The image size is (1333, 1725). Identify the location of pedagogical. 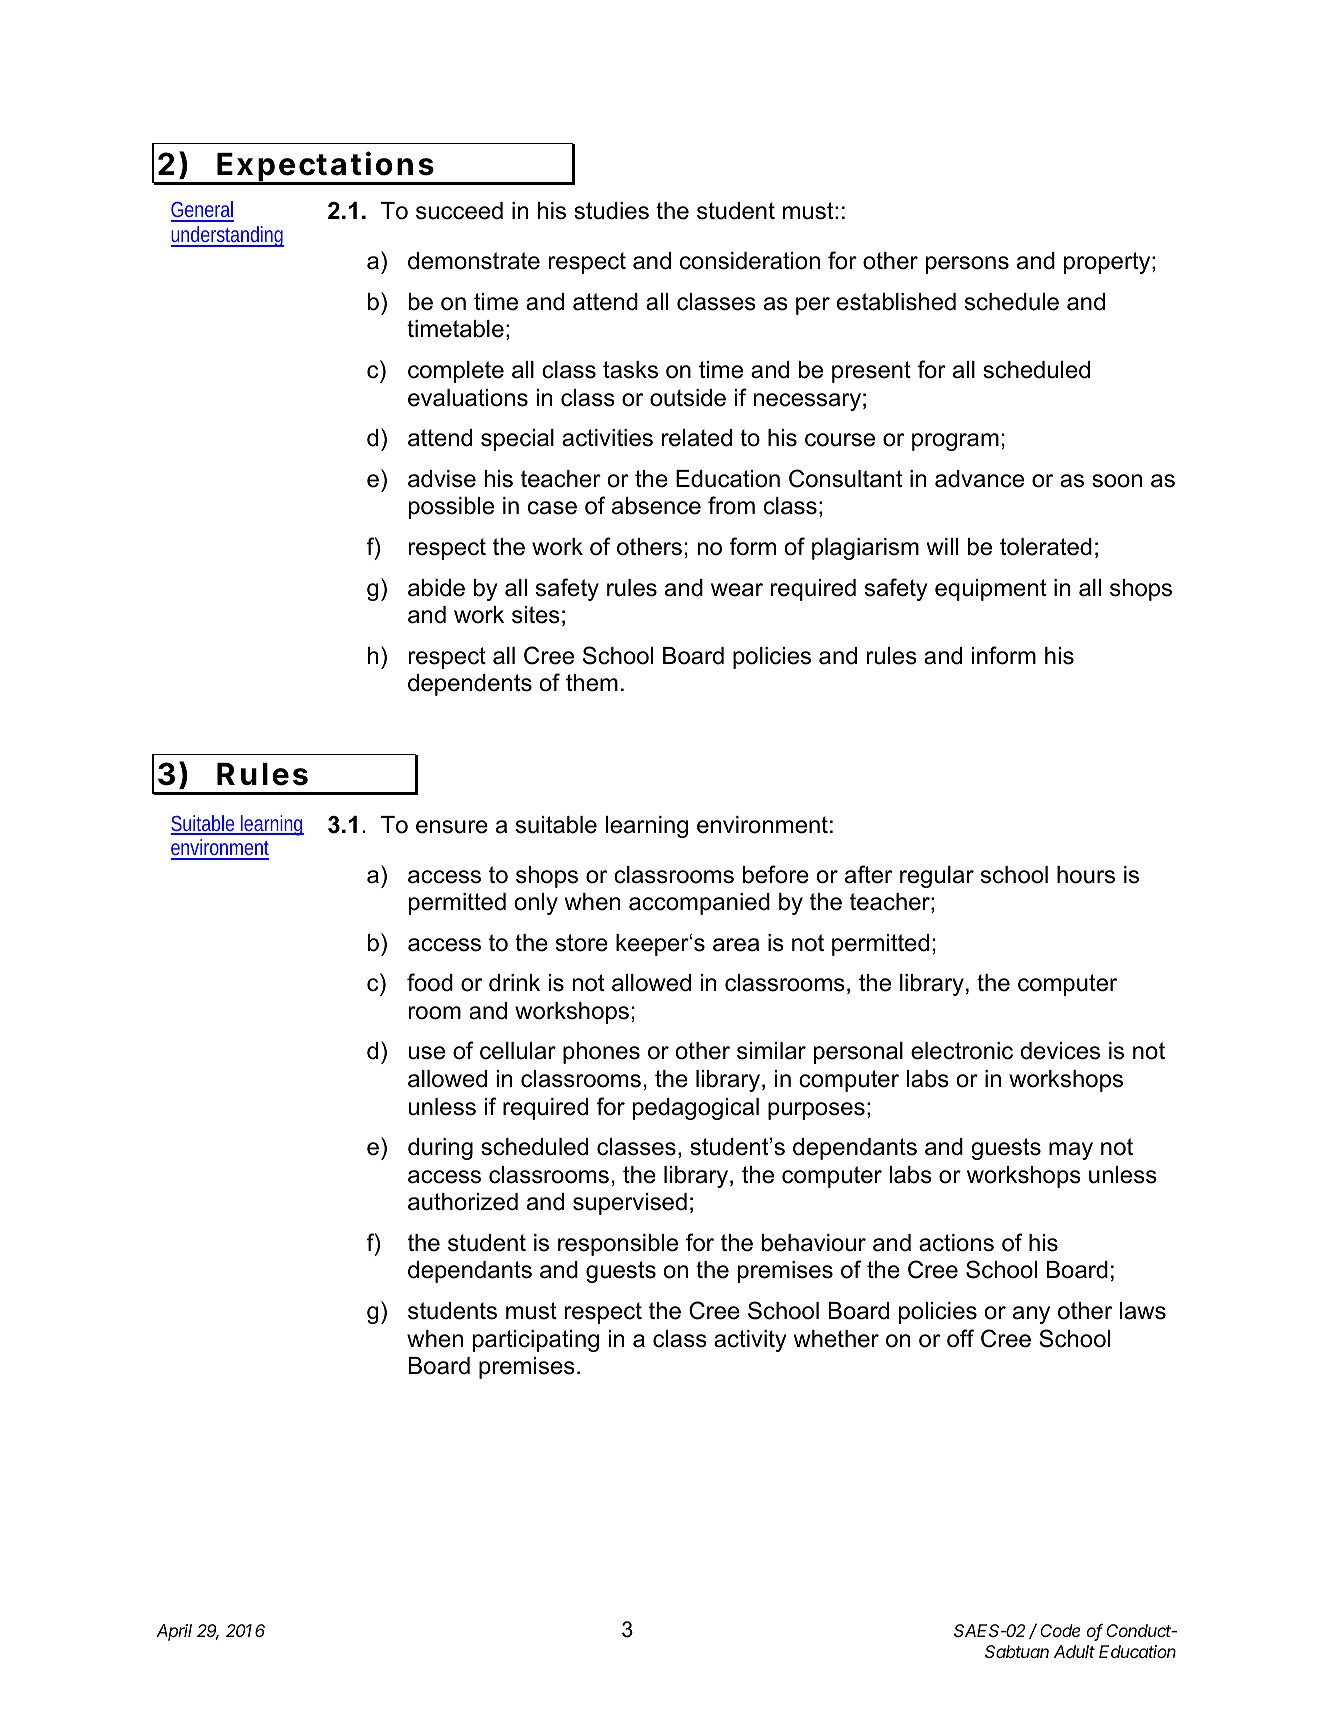
(696, 1109).
